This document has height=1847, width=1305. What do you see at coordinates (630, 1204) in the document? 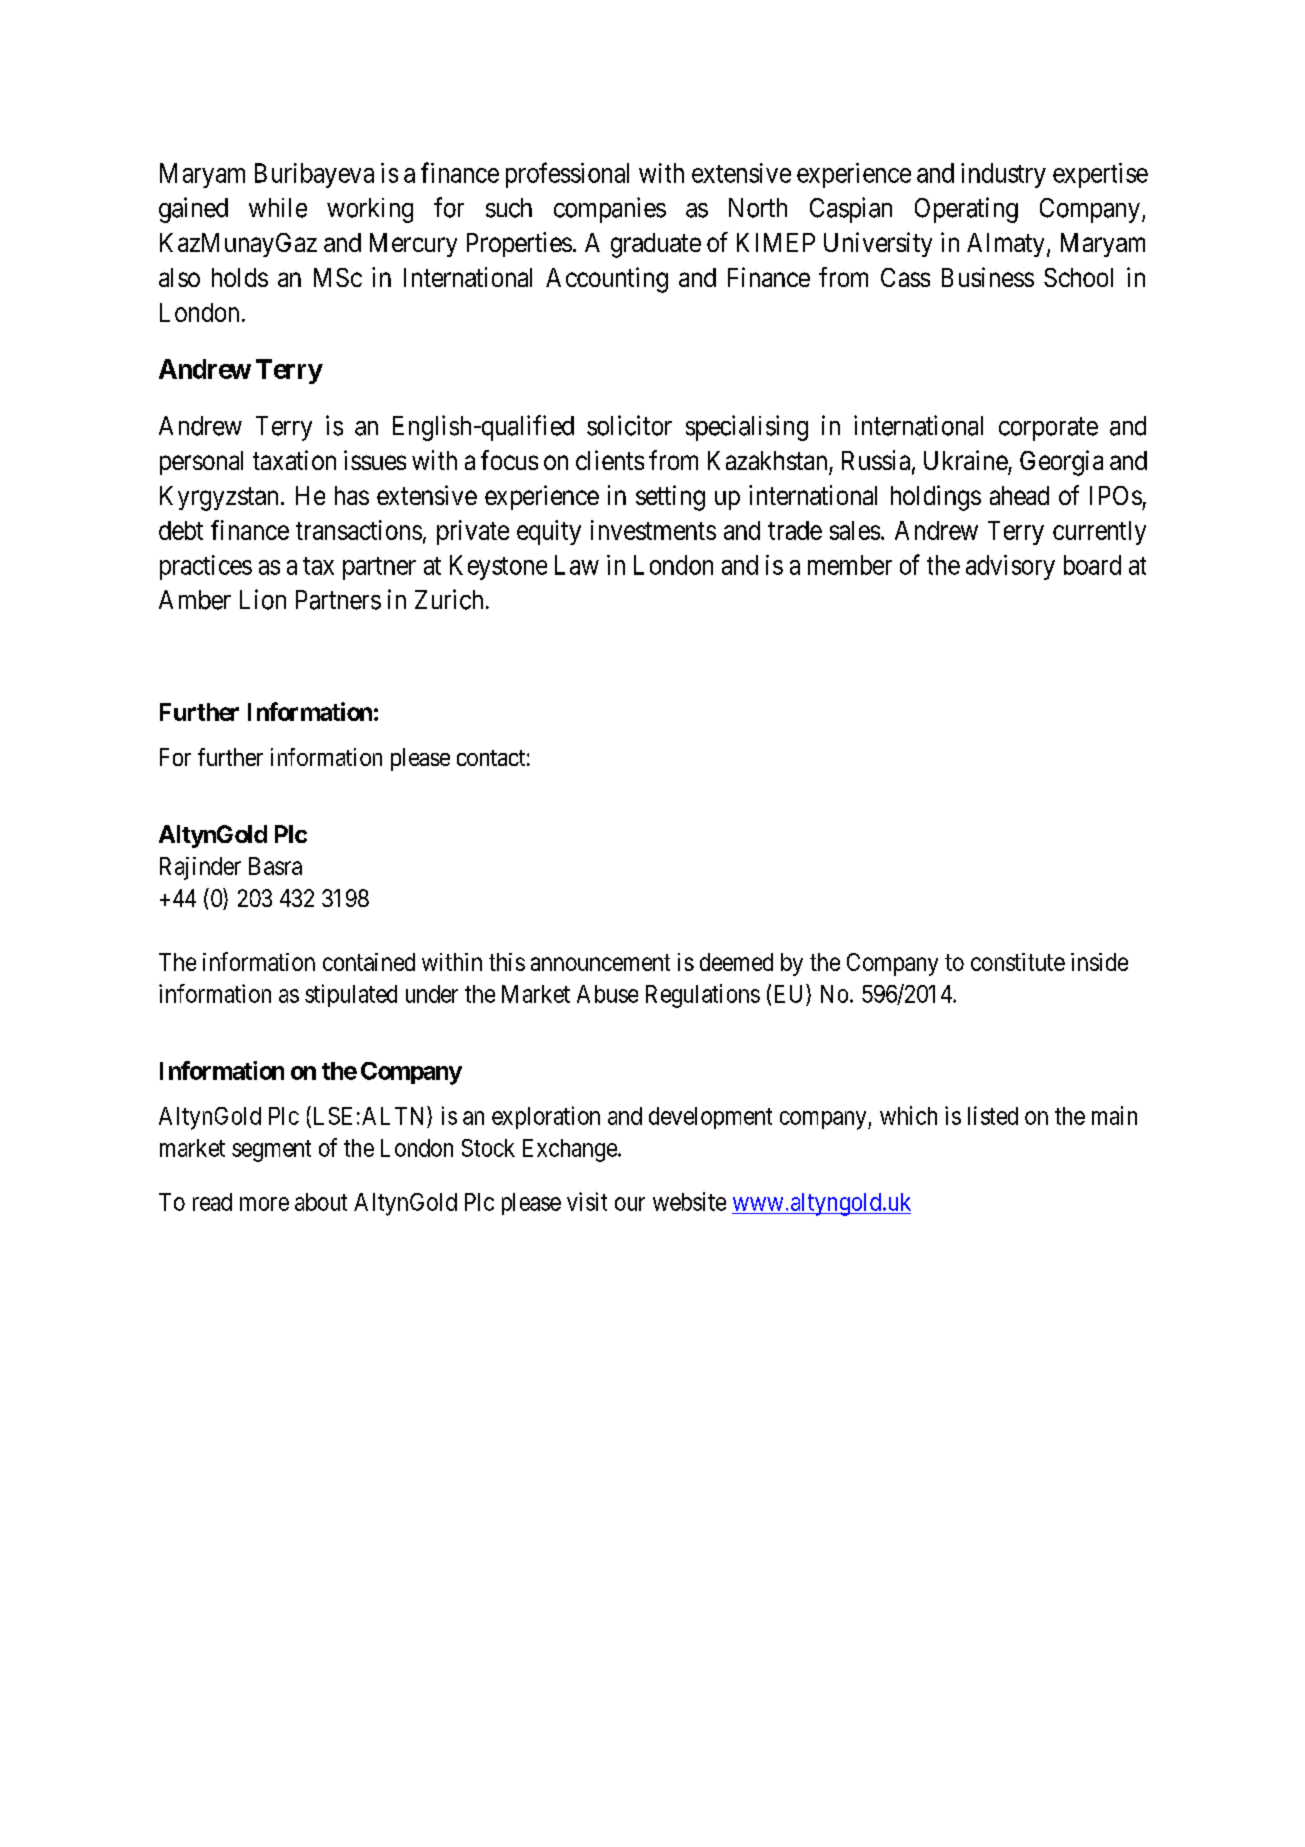
I see `our` at bounding box center [630, 1204].
